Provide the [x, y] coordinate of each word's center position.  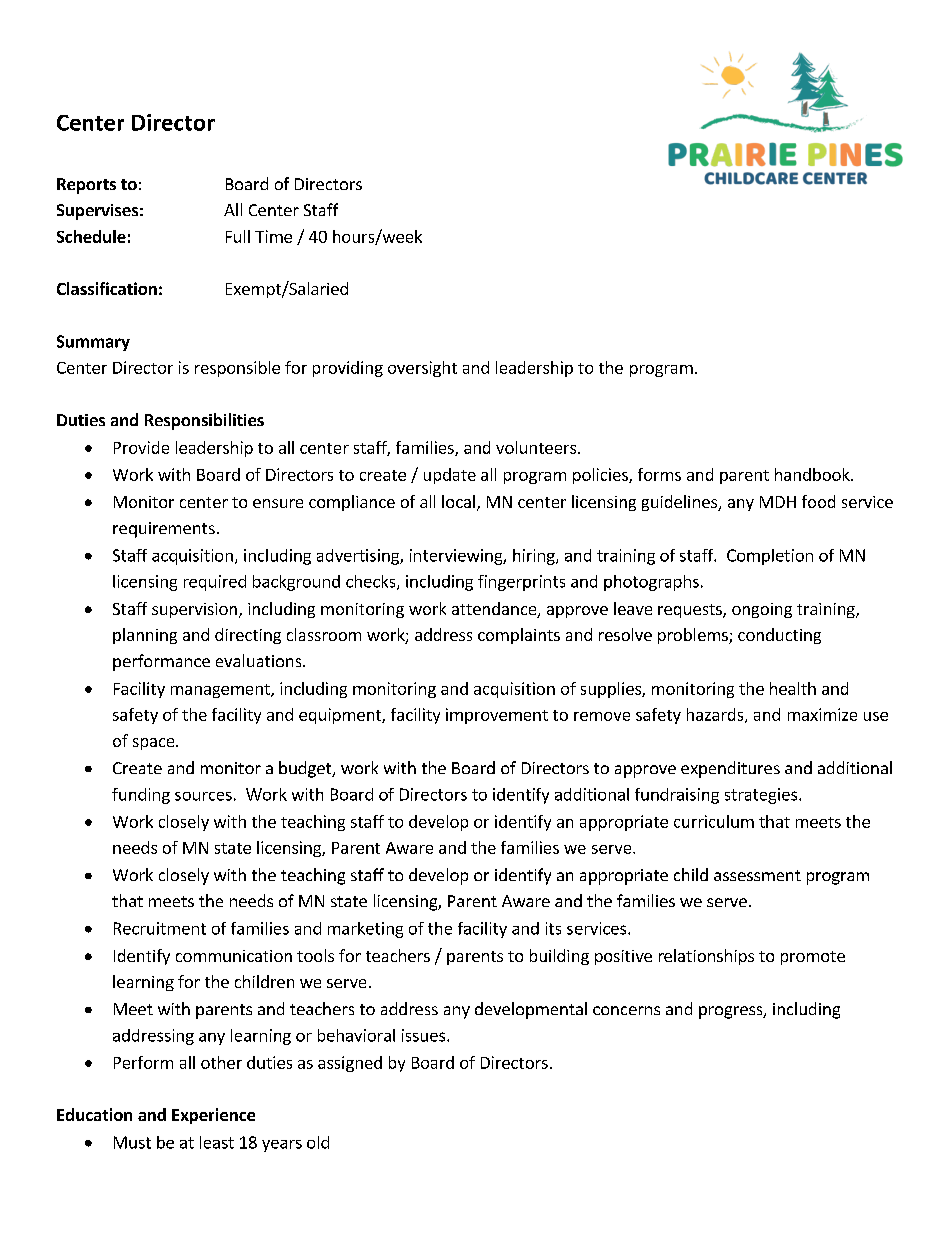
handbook [813, 474]
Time [273, 236]
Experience [213, 1116]
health [793, 688]
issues [425, 1035]
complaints [519, 636]
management [221, 691]
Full [238, 236]
